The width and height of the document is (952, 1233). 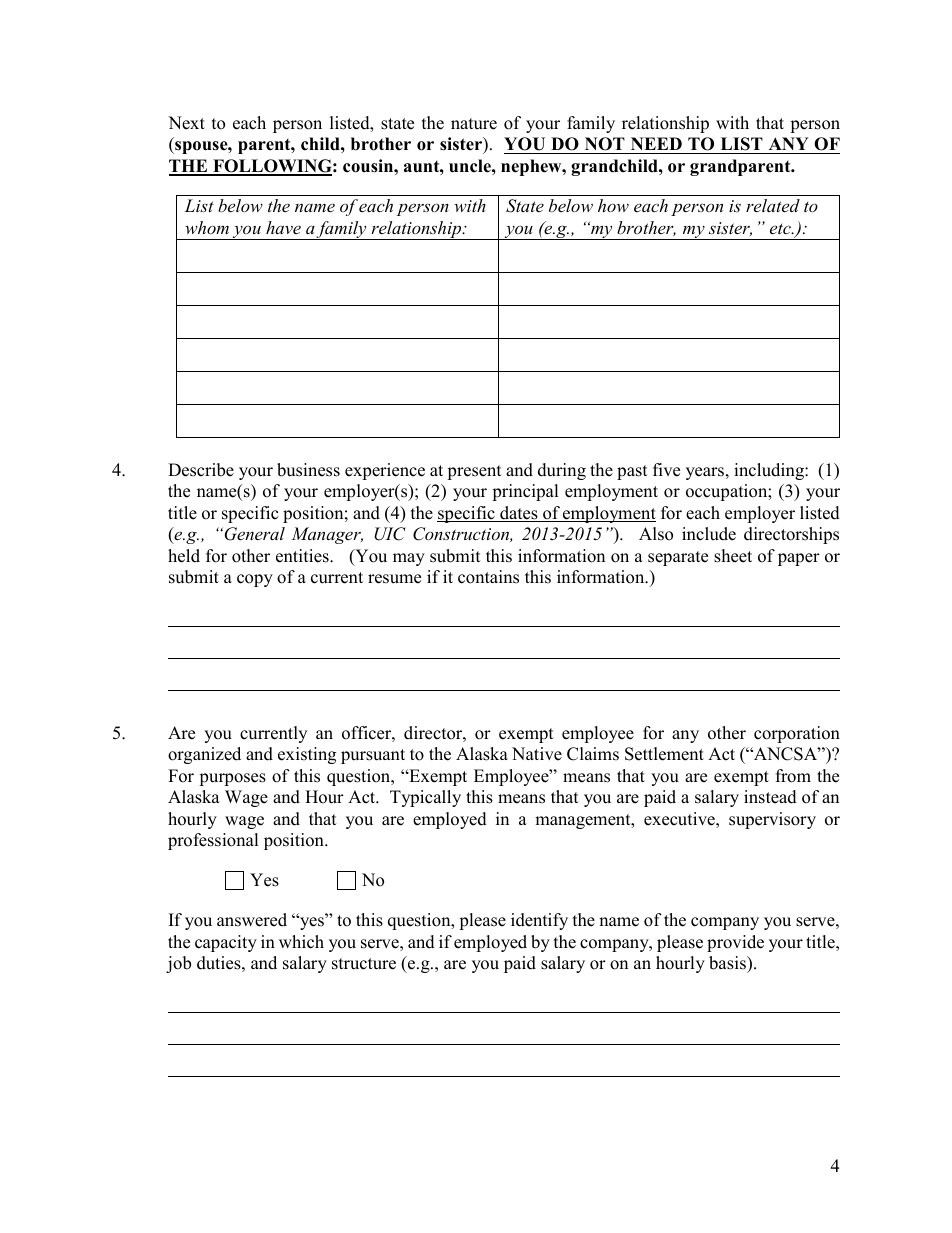 What do you see at coordinates (539, 921) in the document?
I see `identify` at bounding box center [539, 921].
